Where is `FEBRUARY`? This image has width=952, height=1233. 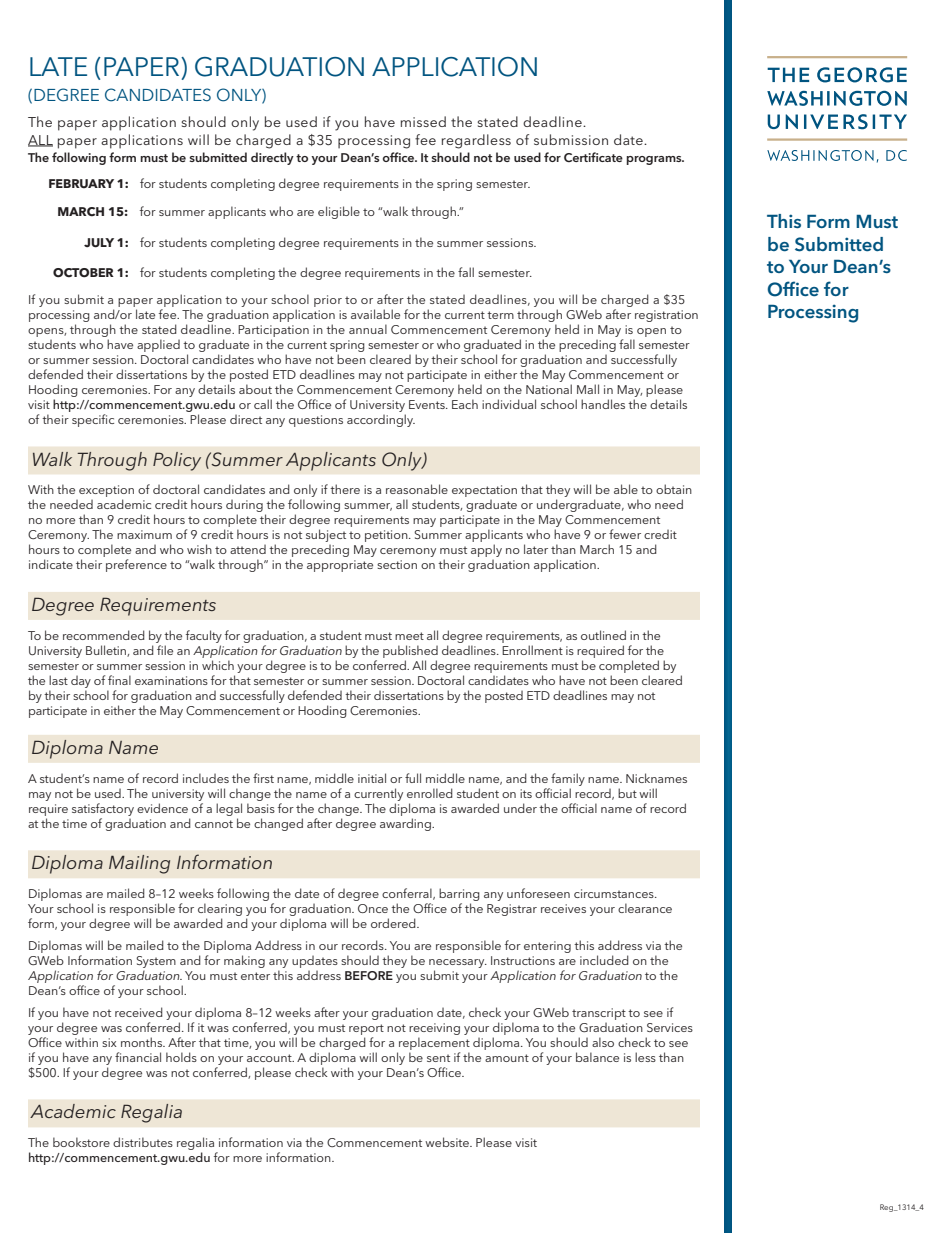 FEBRUARY is located at coordinates (81, 184).
